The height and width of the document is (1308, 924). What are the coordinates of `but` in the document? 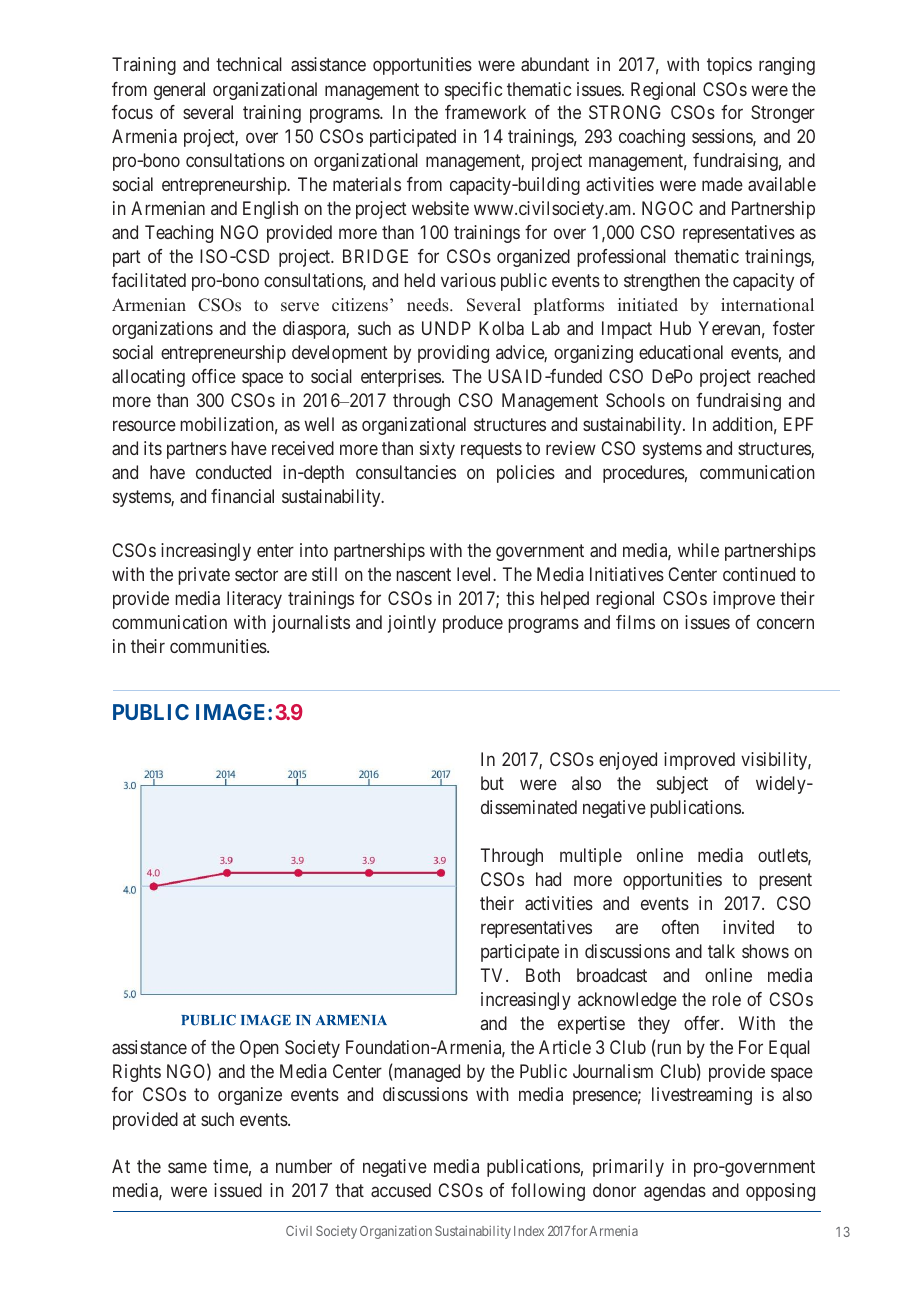 It's located at (492, 783).
